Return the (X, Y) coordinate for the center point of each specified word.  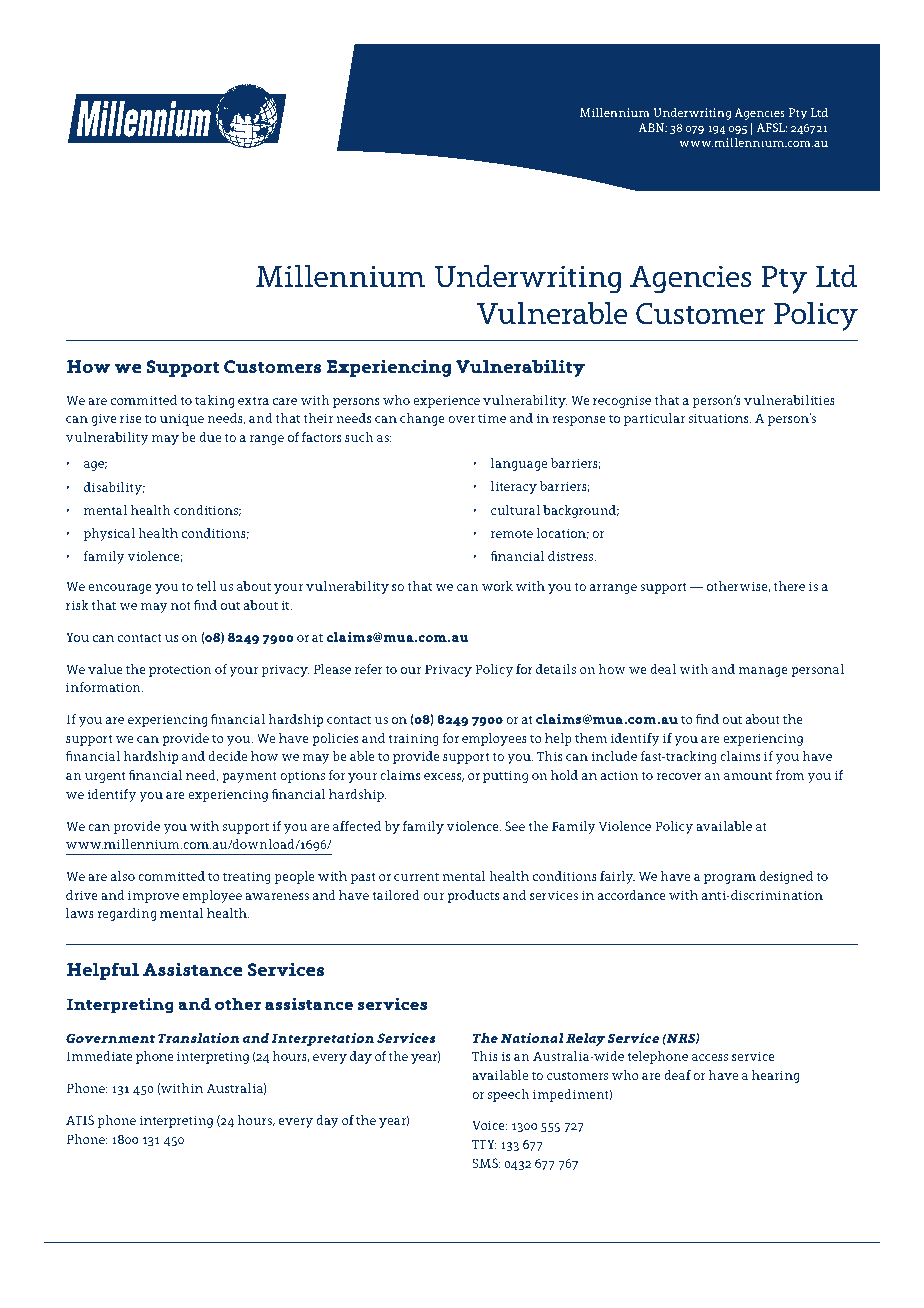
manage (763, 672)
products (473, 896)
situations (720, 418)
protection (180, 670)
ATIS (80, 1120)
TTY (484, 1144)
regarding (126, 914)
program (730, 879)
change (422, 419)
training (413, 739)
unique (182, 419)
